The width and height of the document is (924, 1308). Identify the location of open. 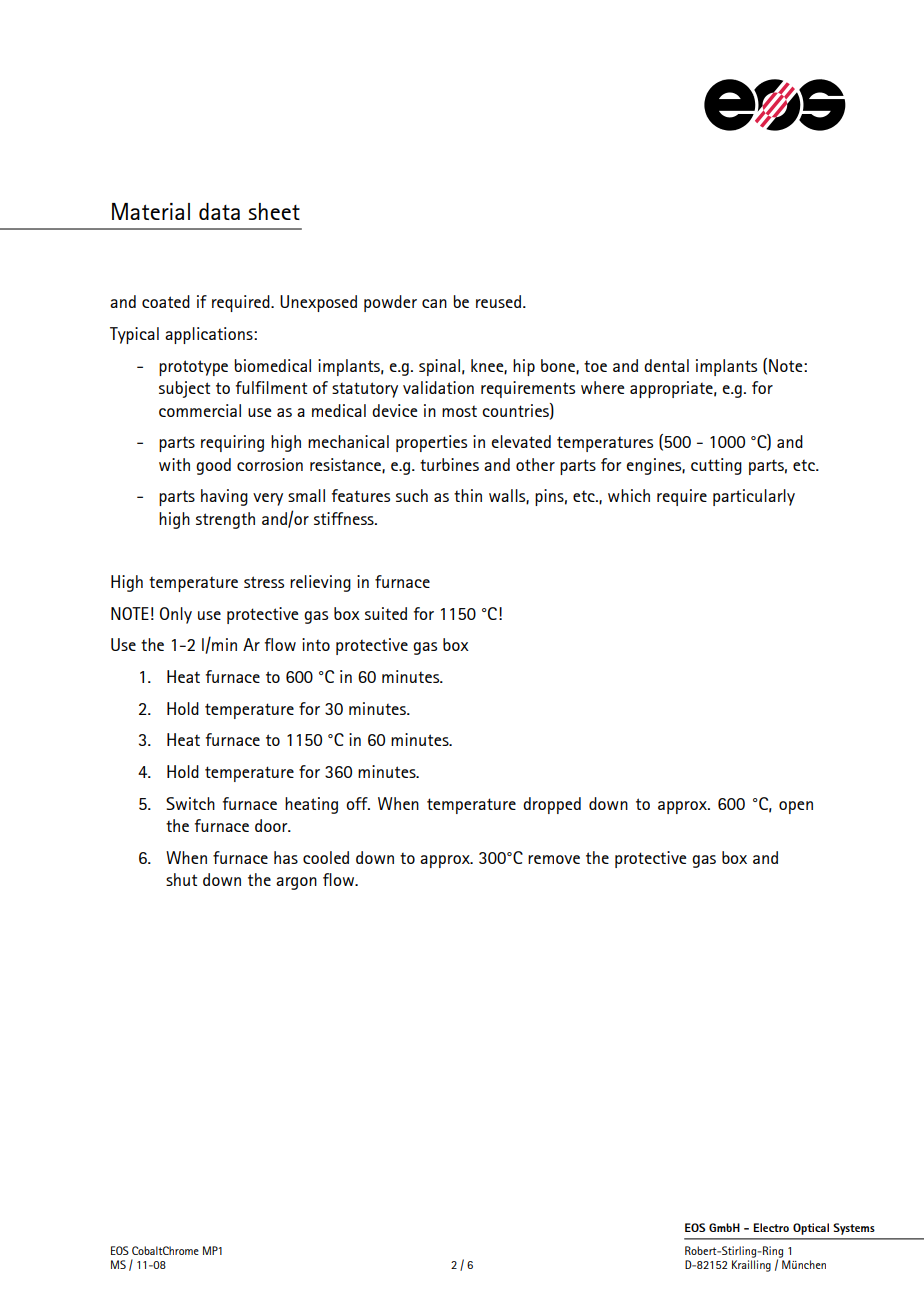
(796, 807).
